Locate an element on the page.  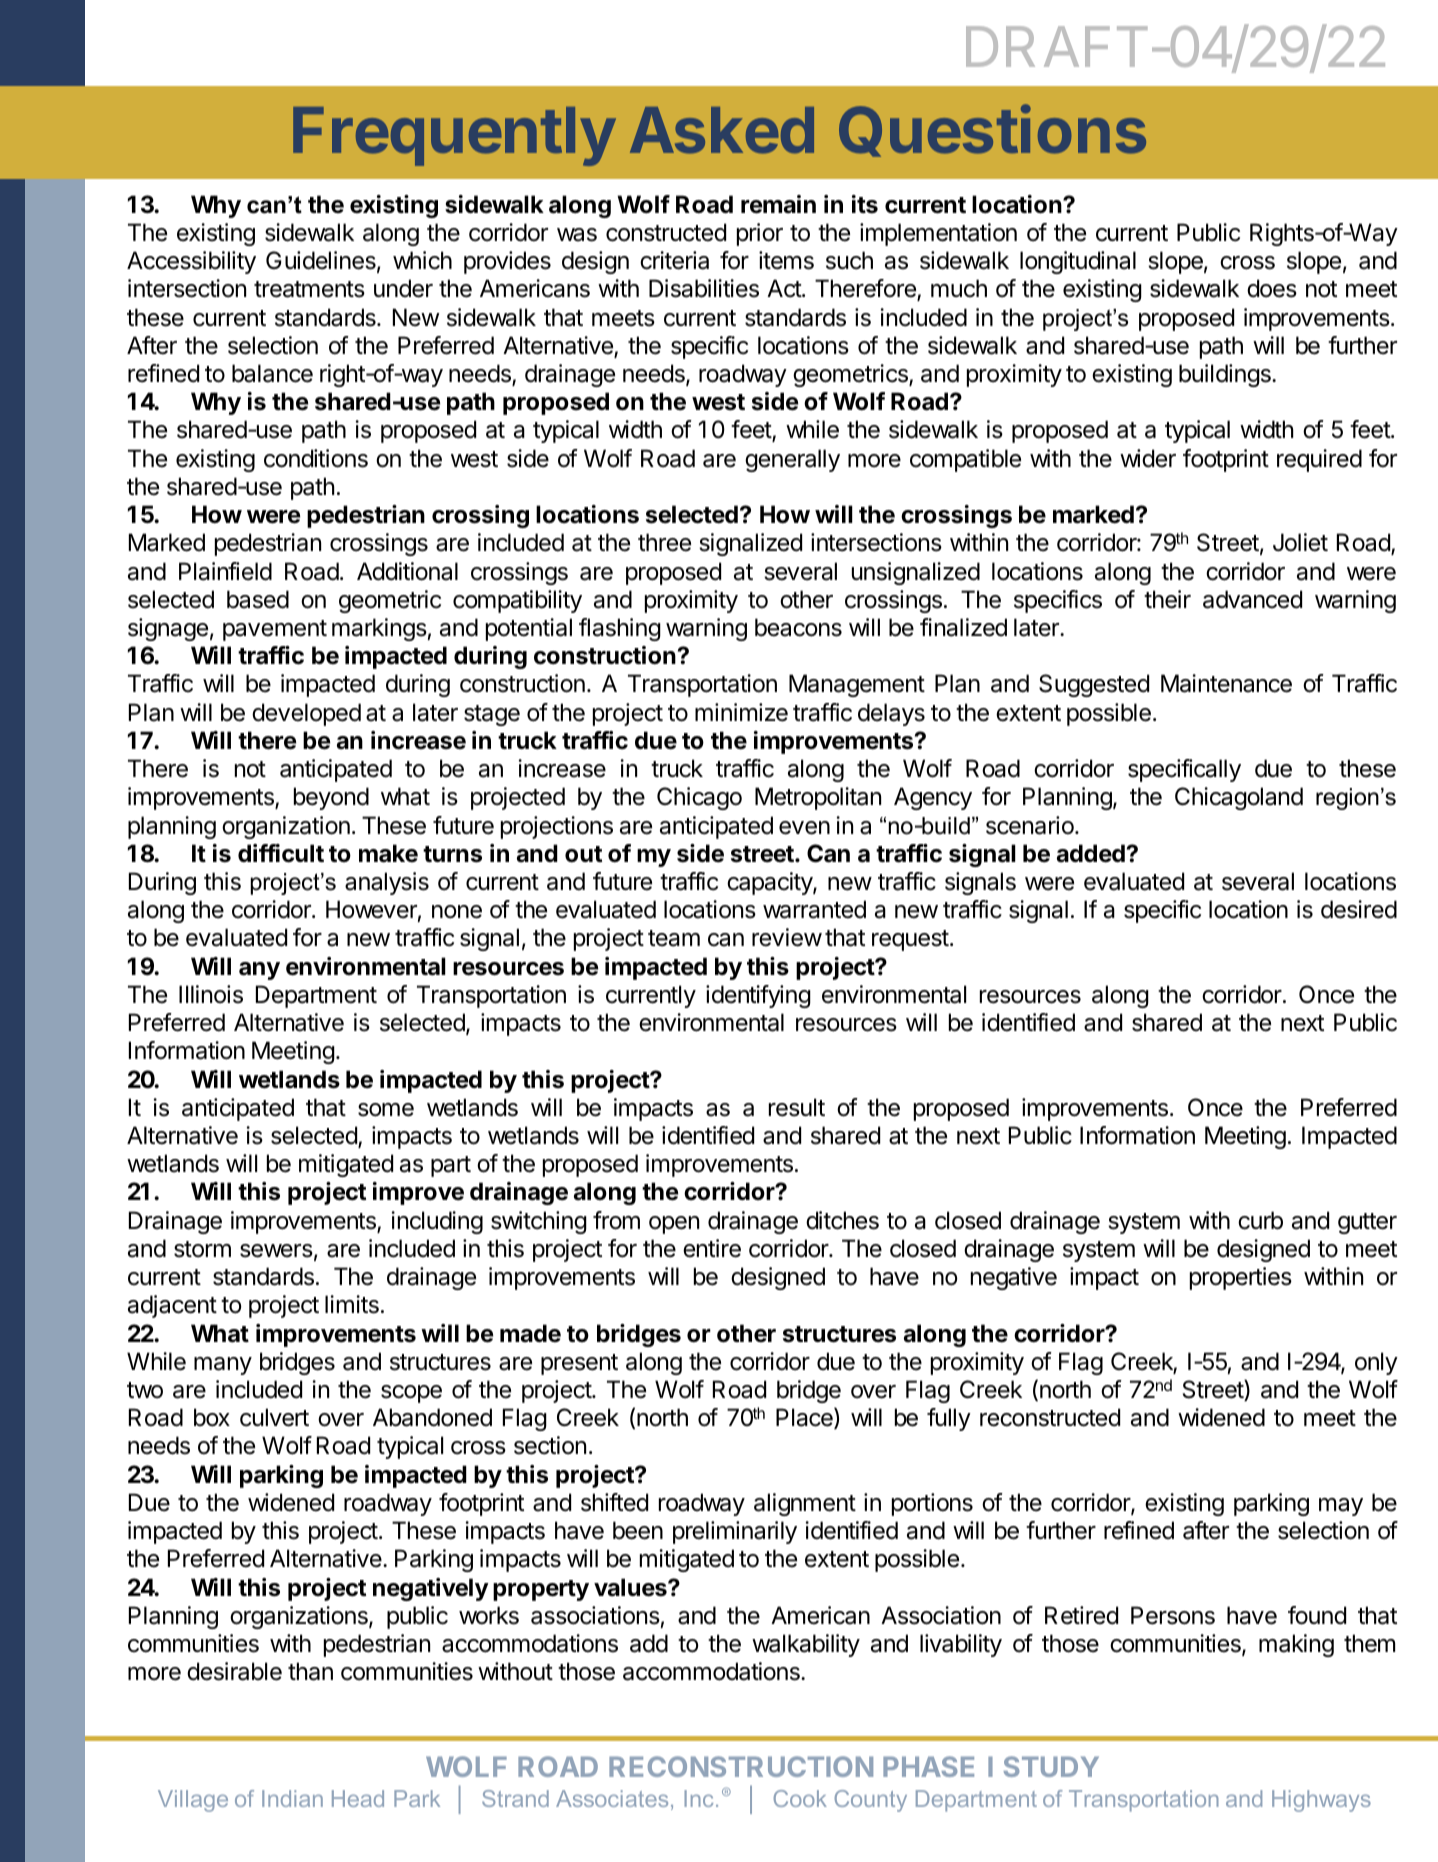
Indian is located at coordinates (292, 1798).
